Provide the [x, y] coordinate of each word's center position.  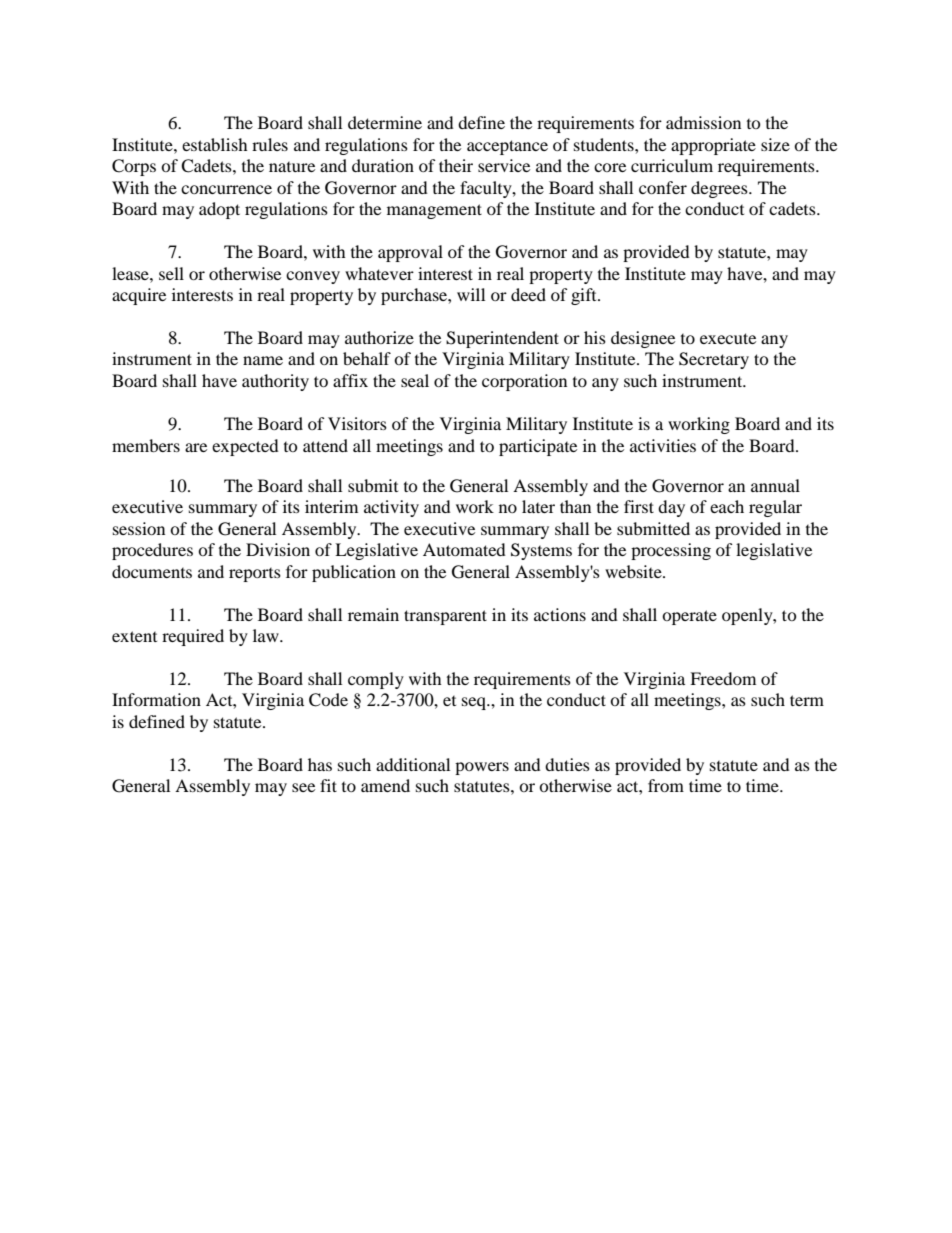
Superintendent [502, 339]
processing [671, 551]
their [456, 165]
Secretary [714, 360]
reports [255, 575]
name [263, 360]
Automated [464, 549]
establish [215, 144]
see [303, 787]
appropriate [713, 146]
